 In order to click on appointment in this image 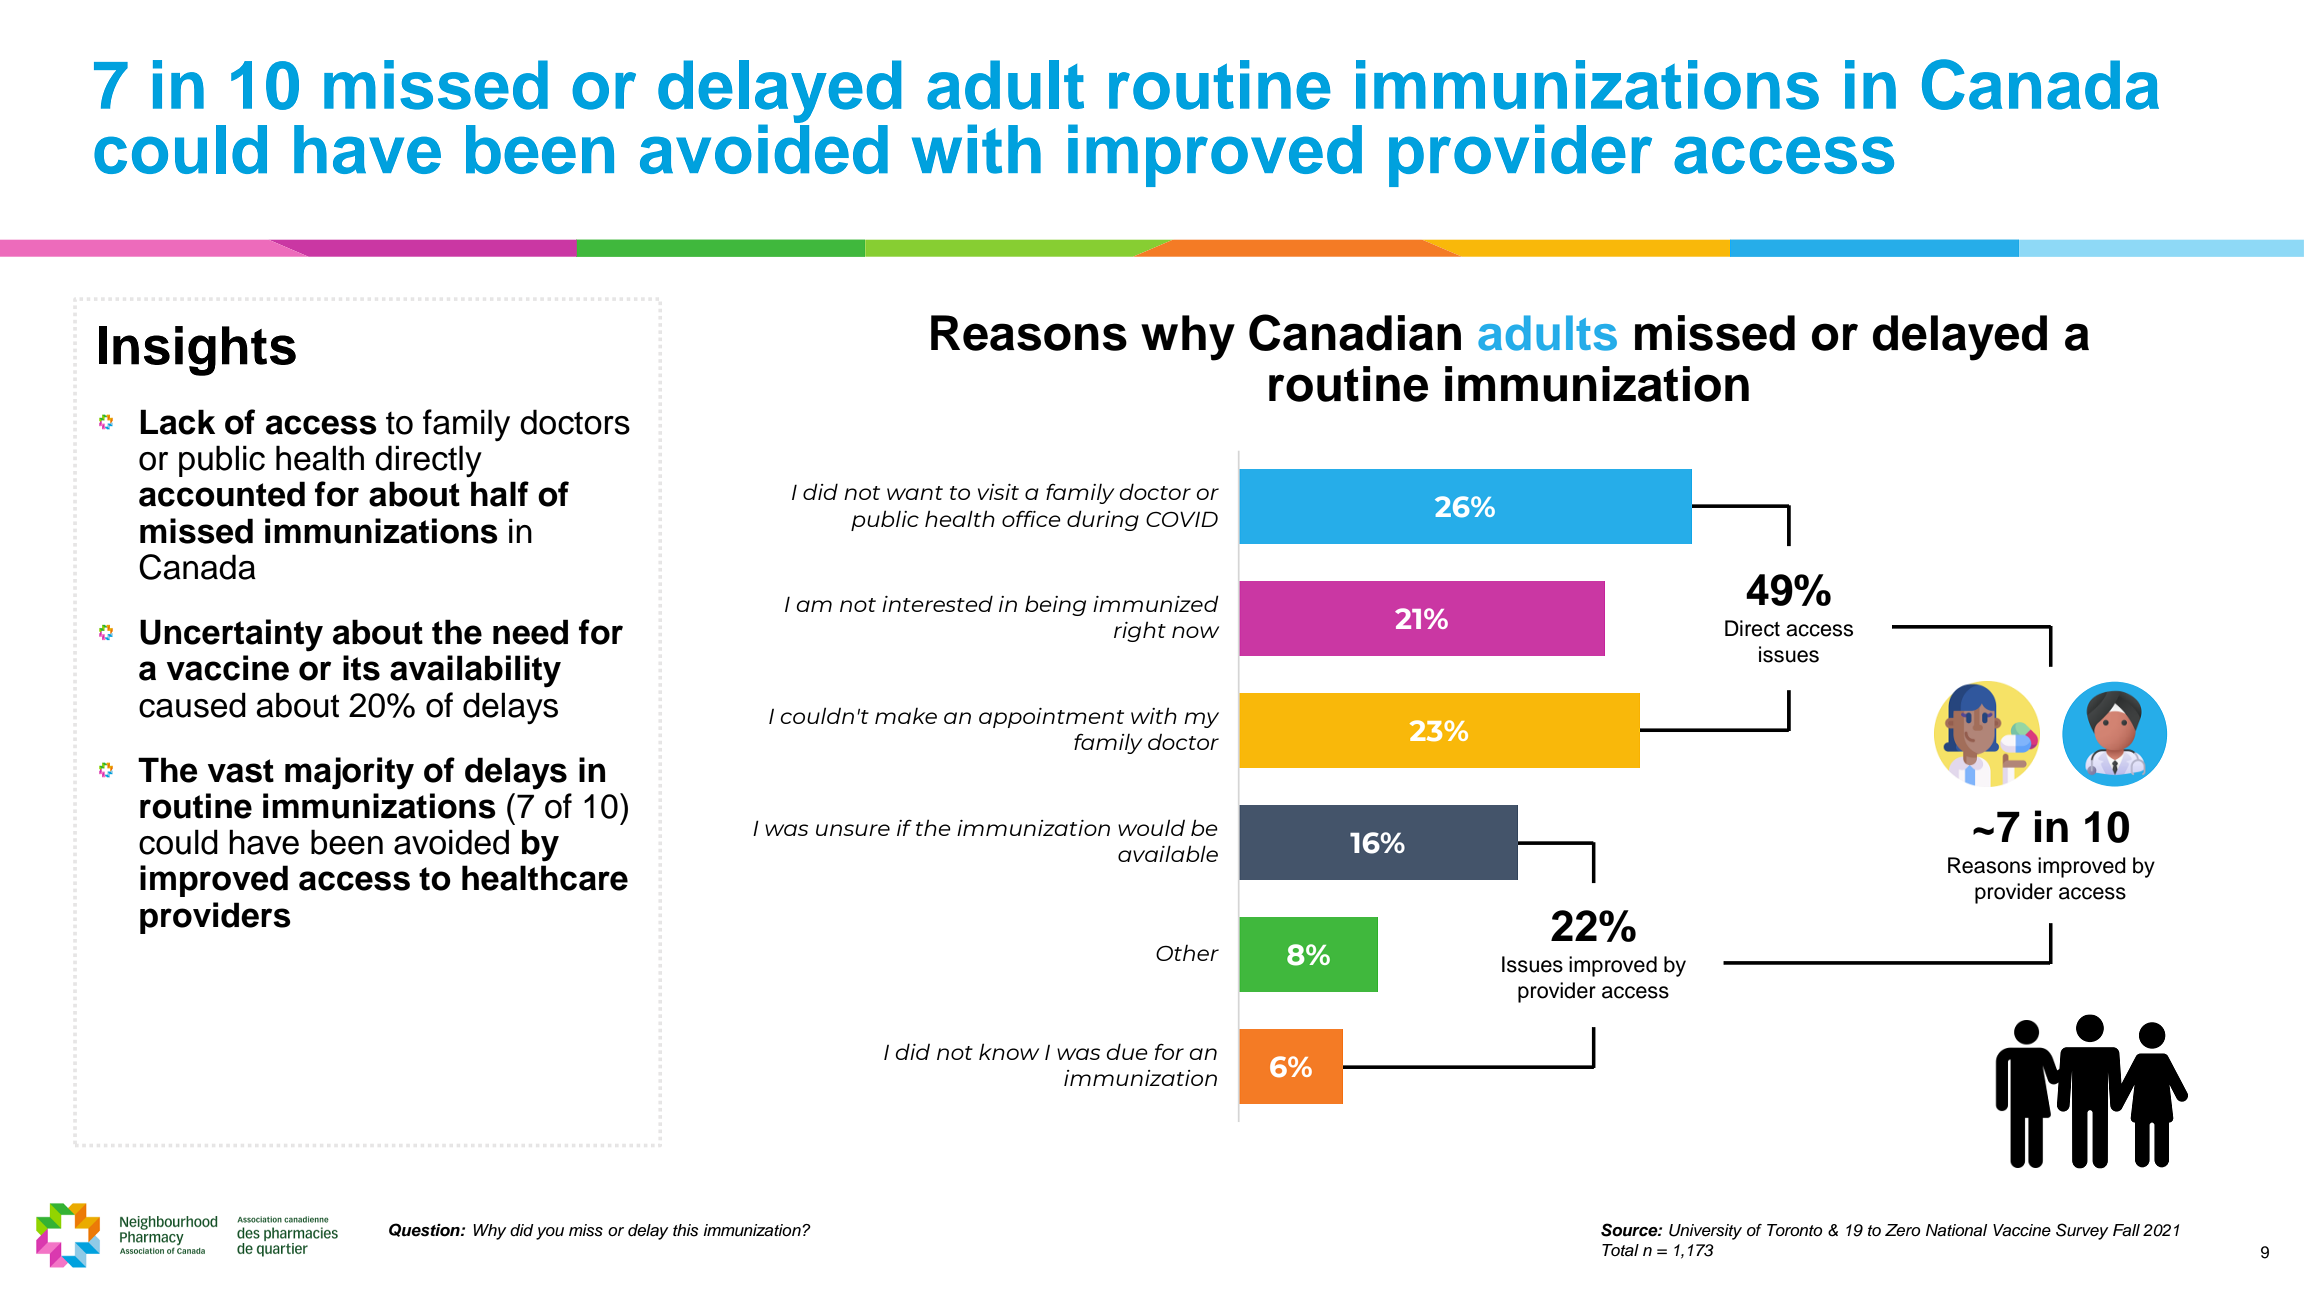, I will do `click(1051, 718)`.
